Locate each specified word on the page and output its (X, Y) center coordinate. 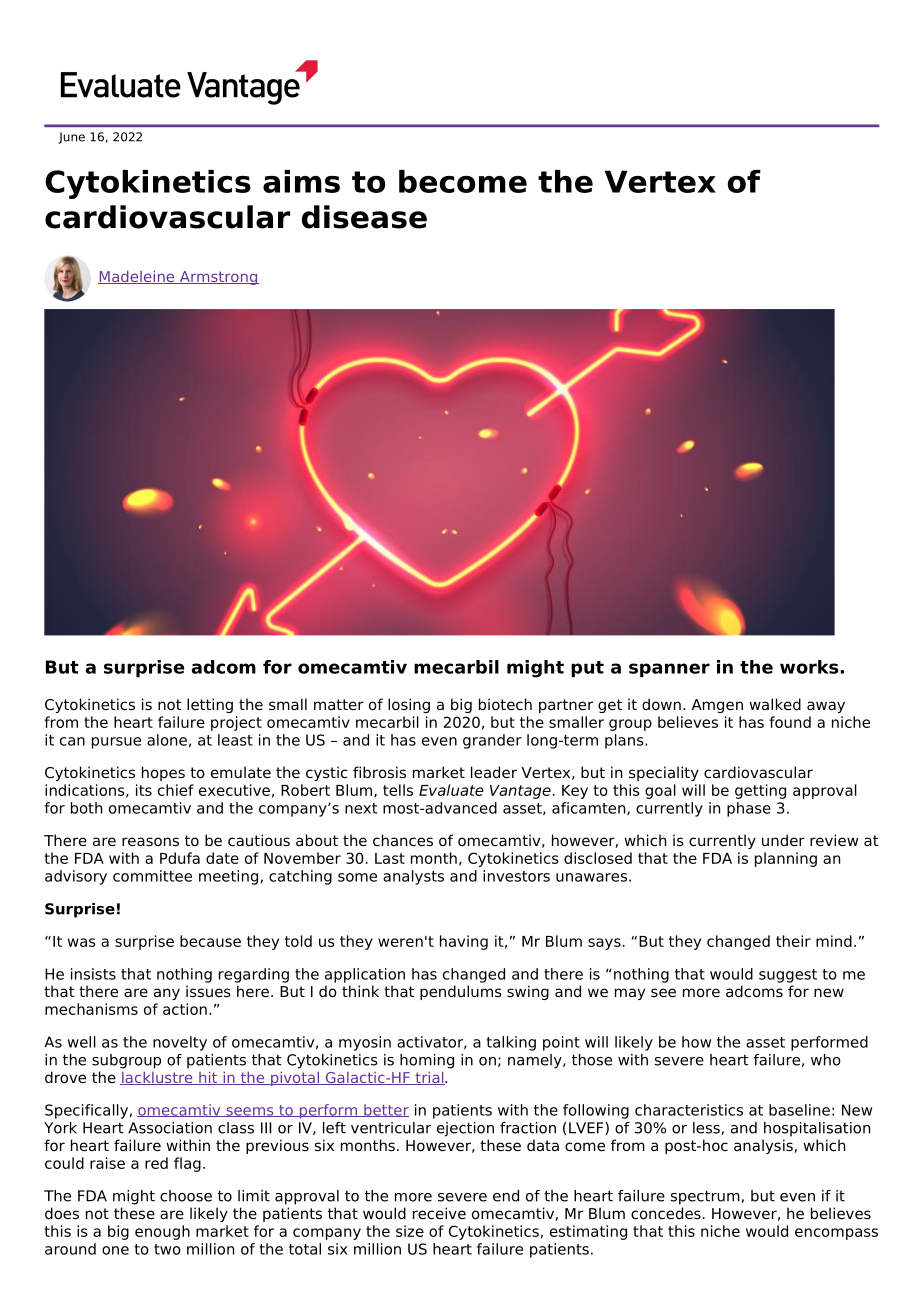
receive (439, 1213)
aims (301, 181)
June (71, 138)
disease (364, 217)
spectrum (706, 1197)
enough (162, 1232)
